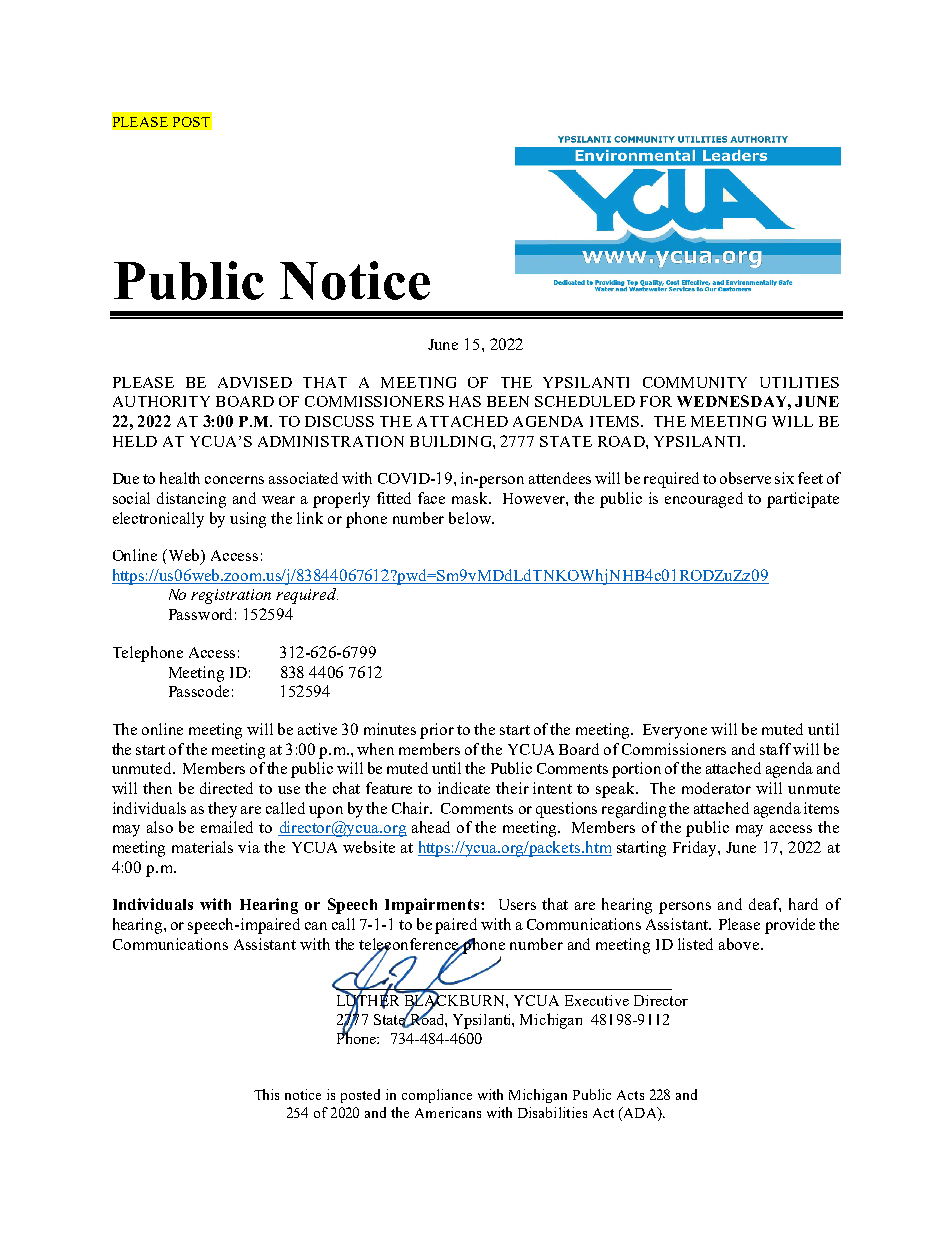  What do you see at coordinates (437, 1096) in the image?
I see `compliance` at bounding box center [437, 1096].
